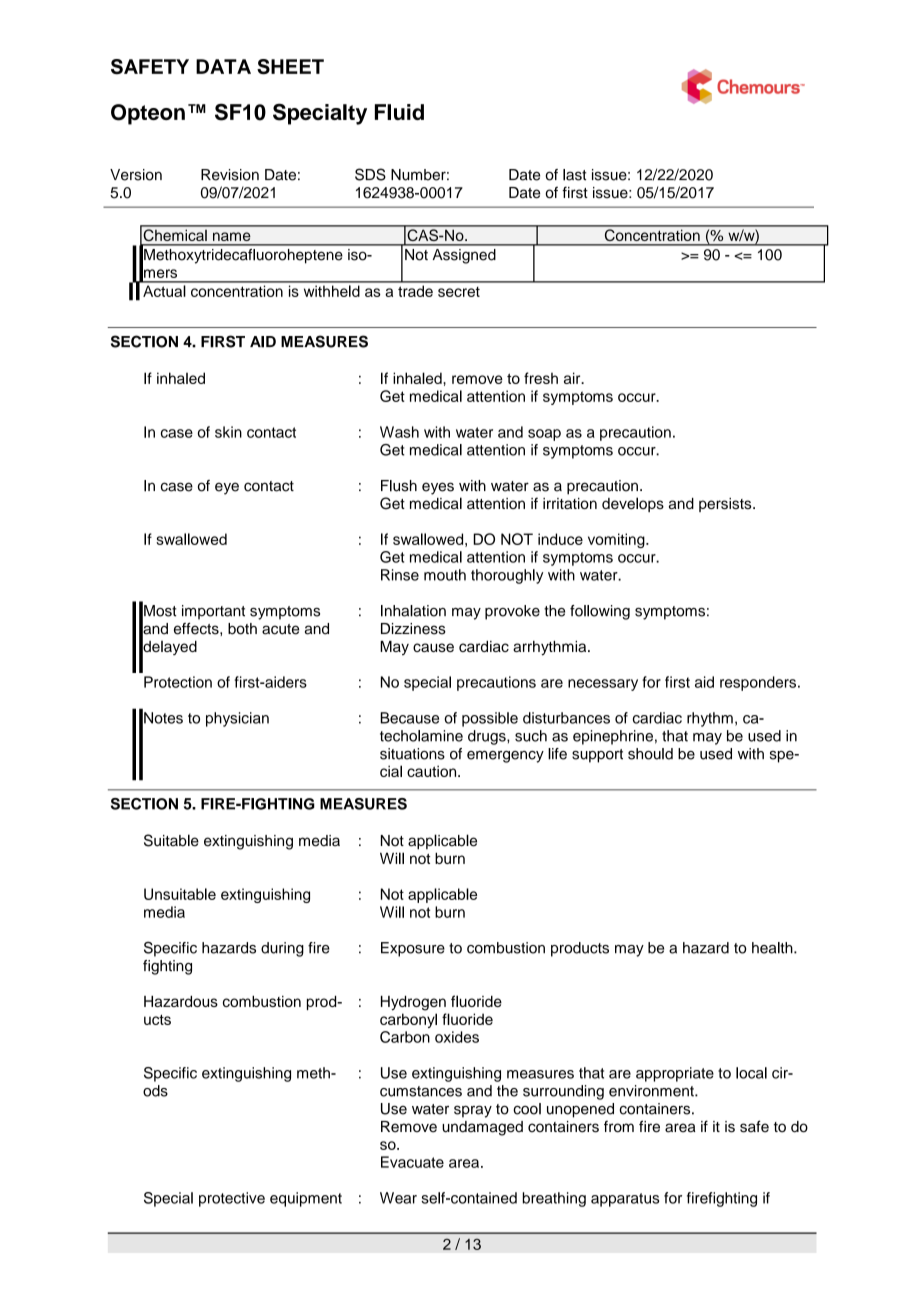 The height and width of the screenshot is (1308, 924). What do you see at coordinates (228, 432) in the screenshot?
I see `skin` at bounding box center [228, 432].
